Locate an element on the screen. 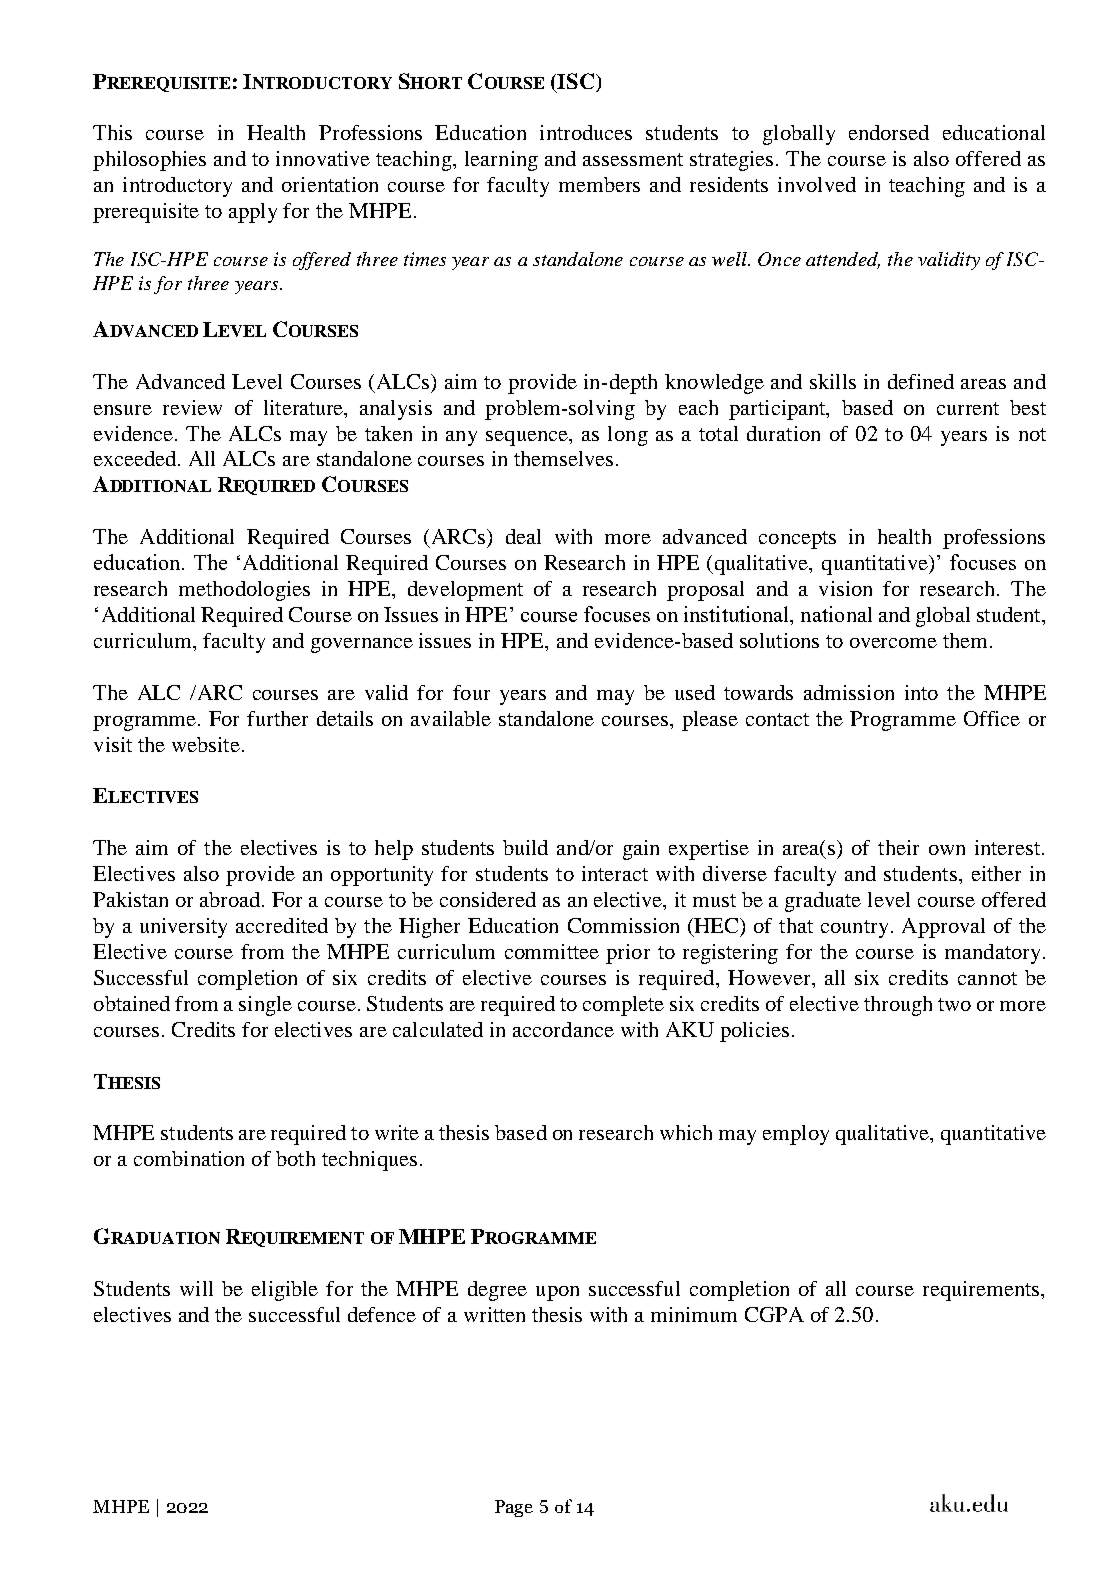  single is located at coordinates (265, 1006).
